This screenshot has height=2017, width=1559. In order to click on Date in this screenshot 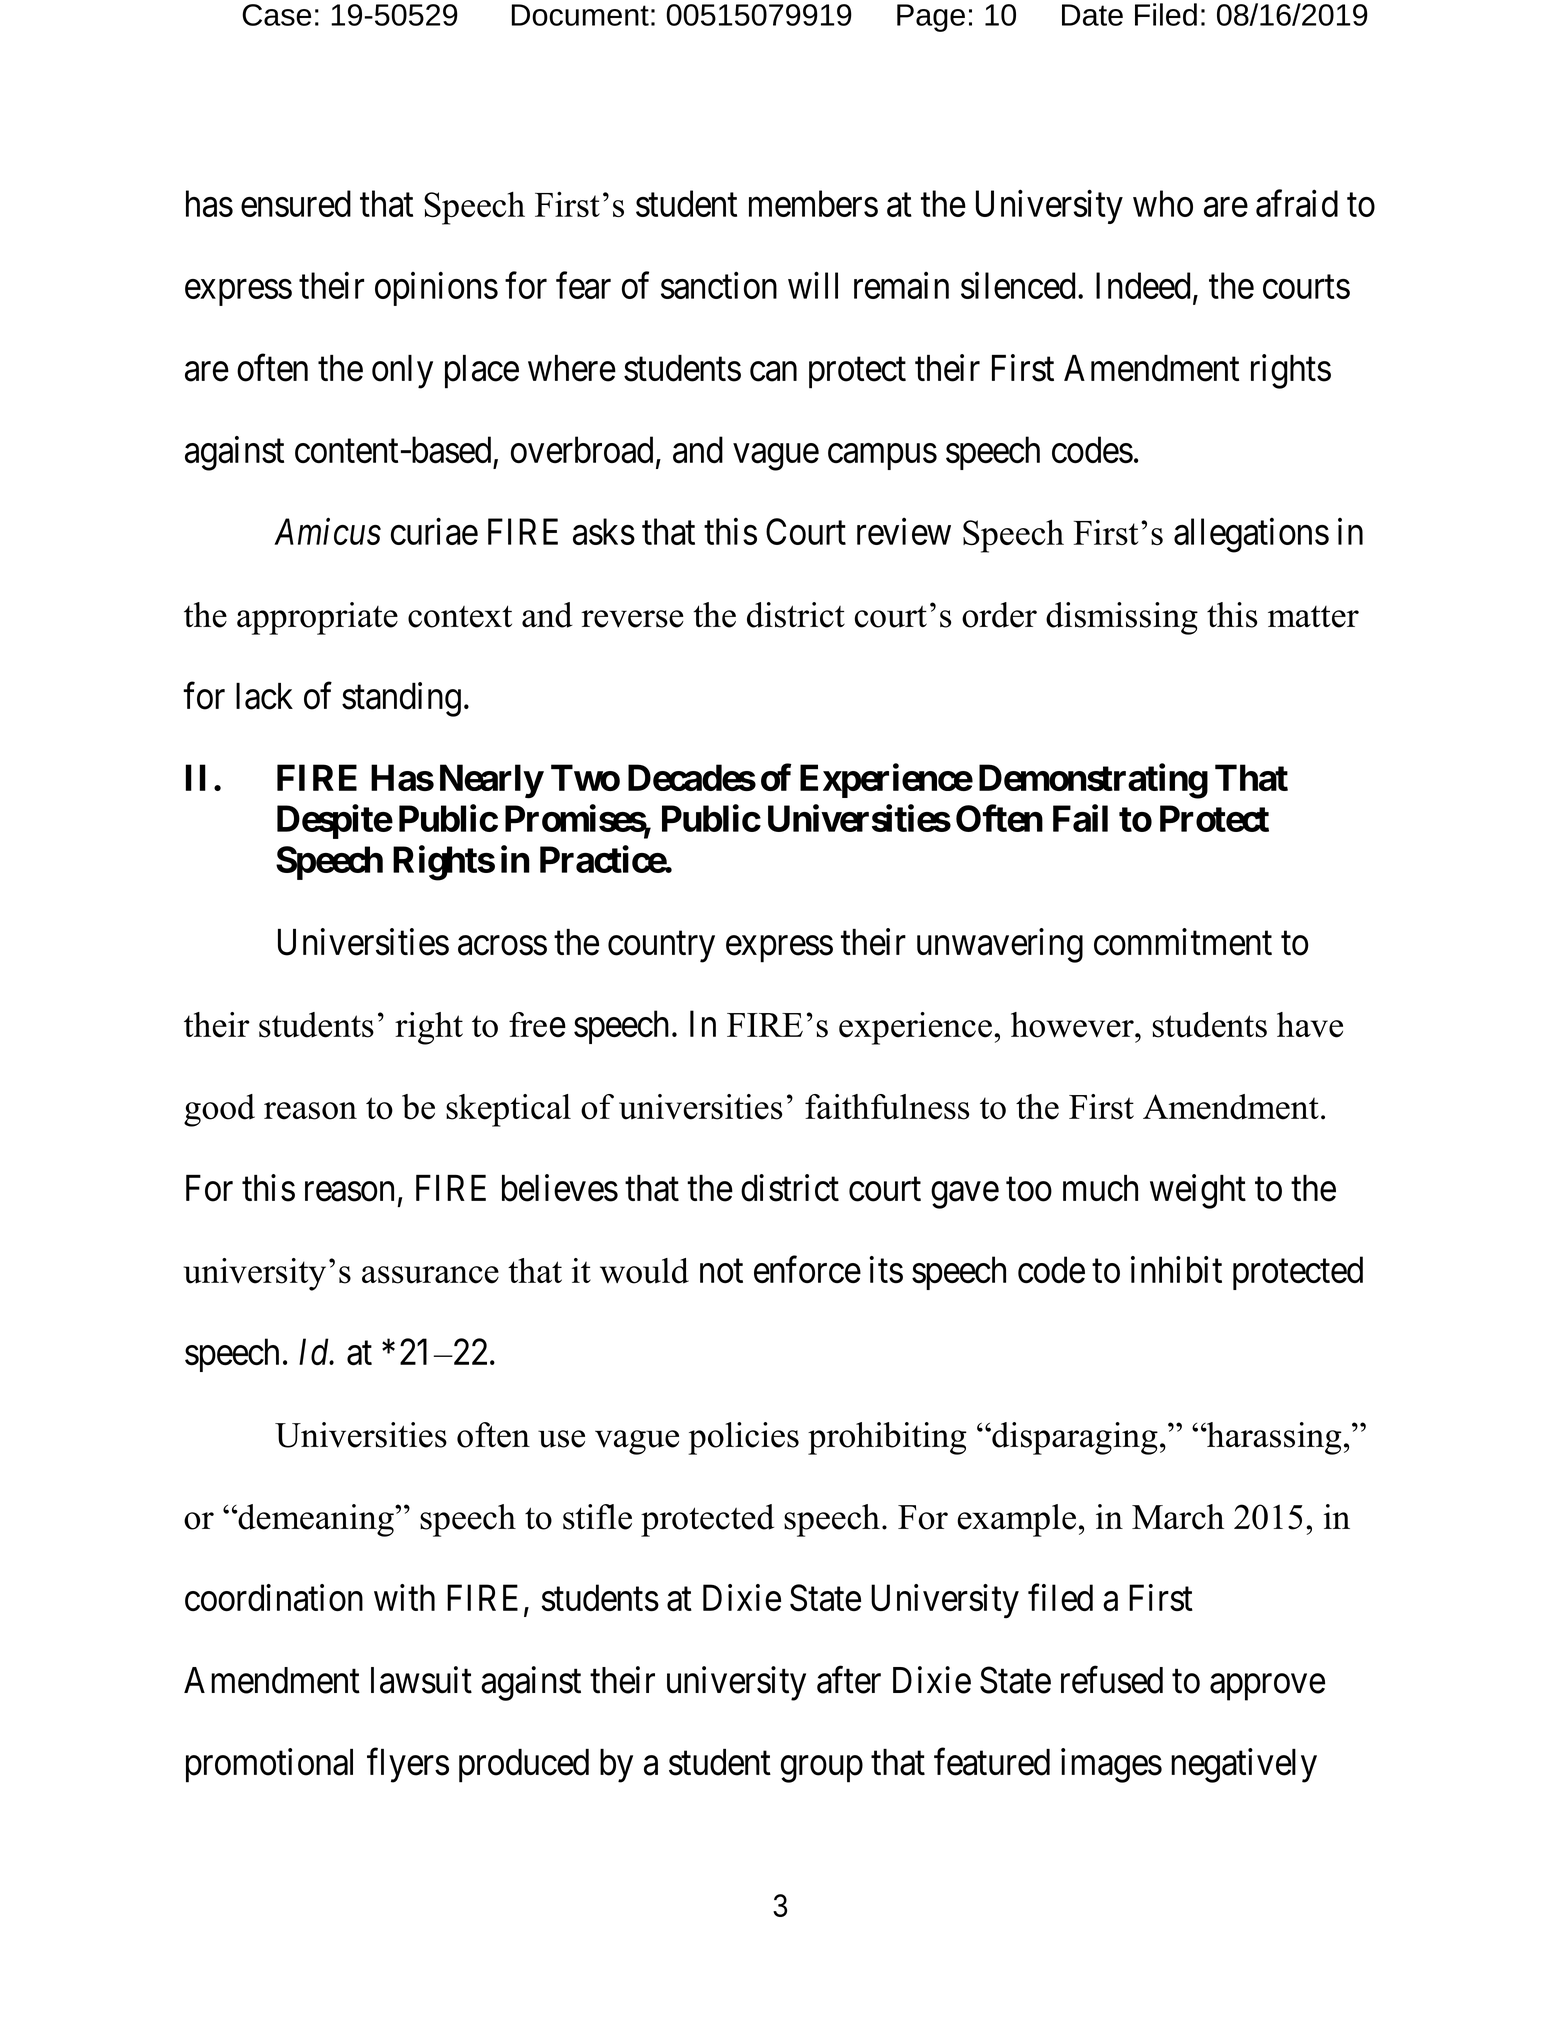, I will do `click(1092, 15)`.
